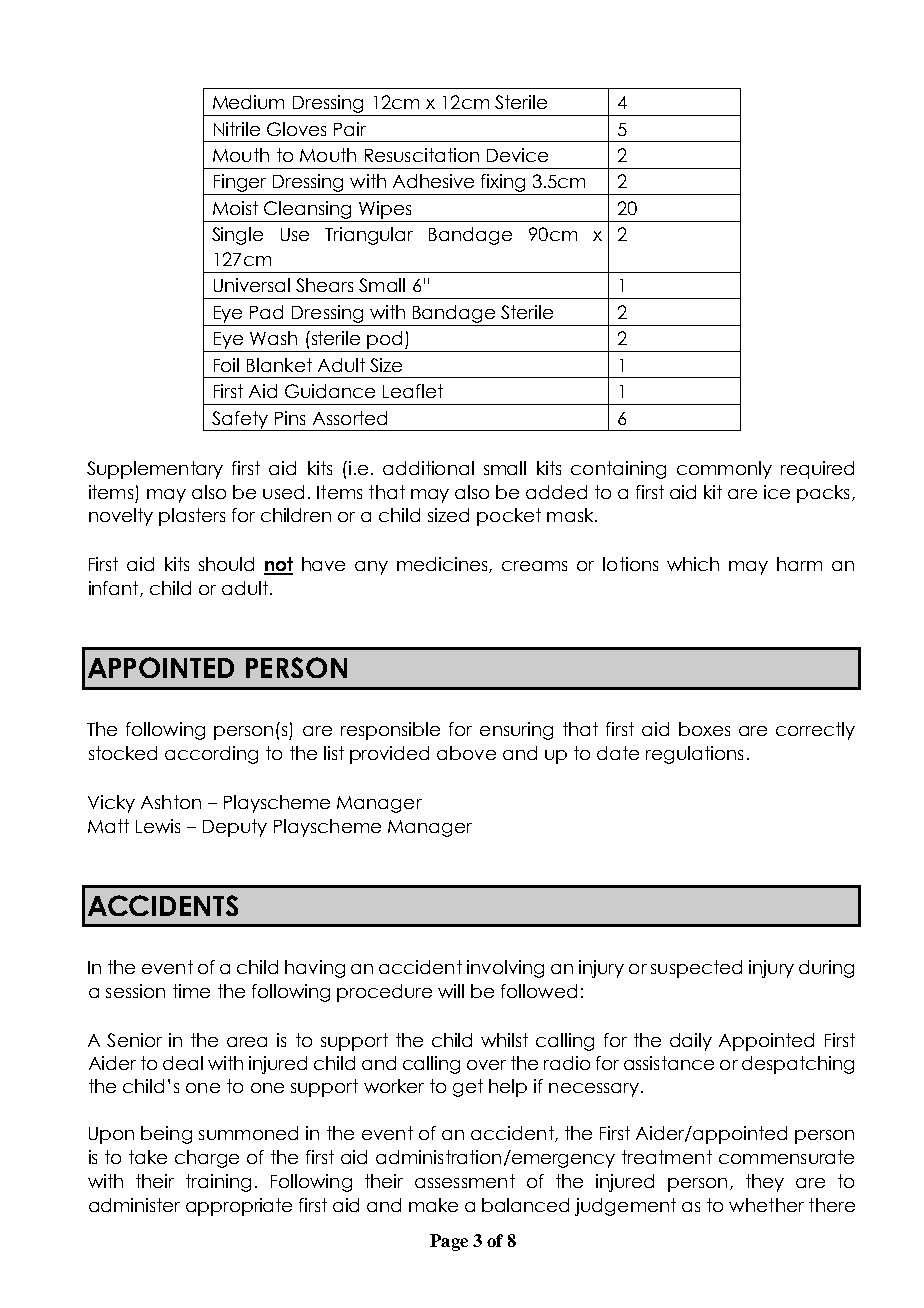 Image resolution: width=924 pixels, height=1308 pixels. Describe the element at coordinates (237, 129) in the image. I see `Nitrile` at that location.
